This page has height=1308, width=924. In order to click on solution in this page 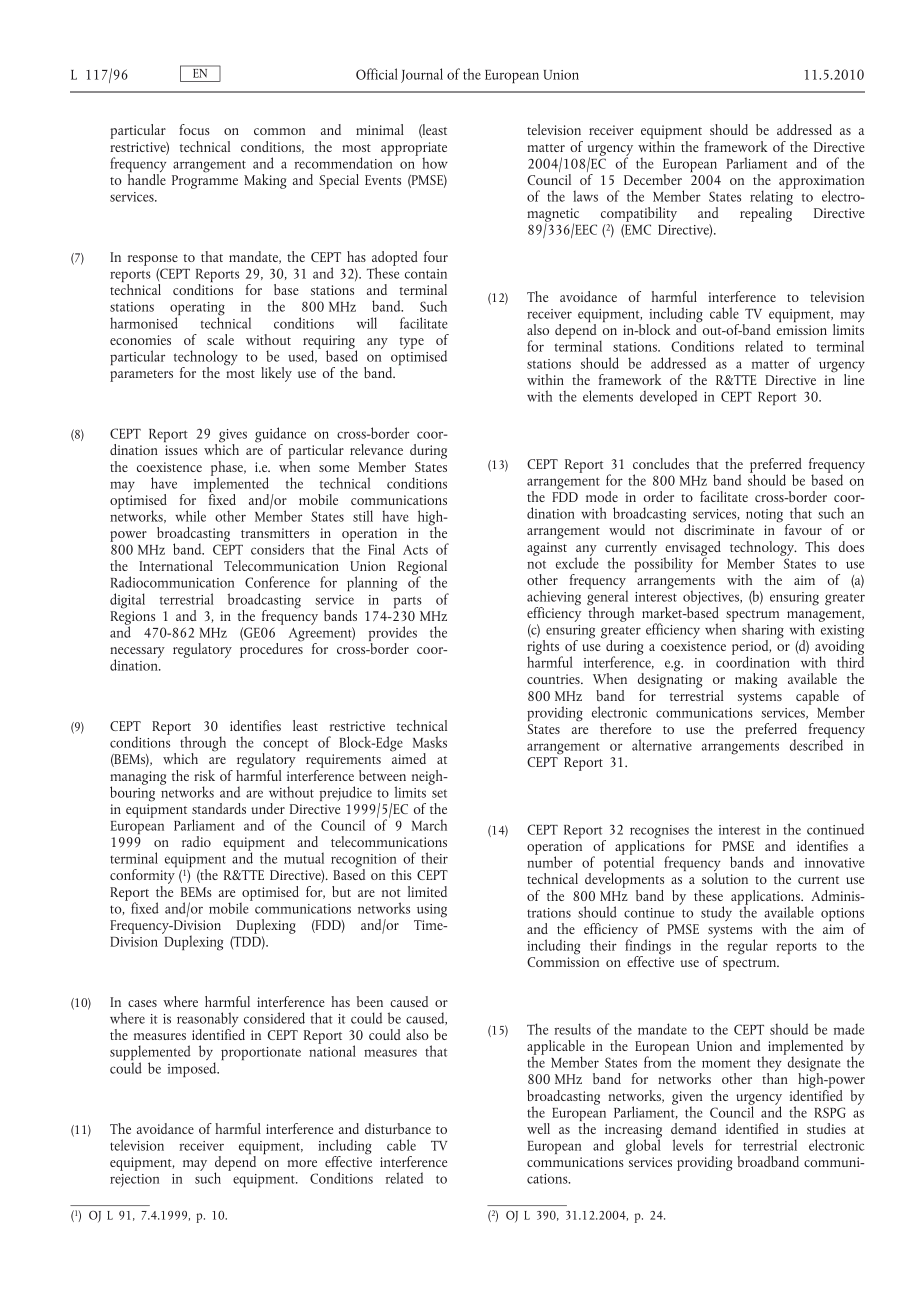, I will do `click(725, 877)`.
